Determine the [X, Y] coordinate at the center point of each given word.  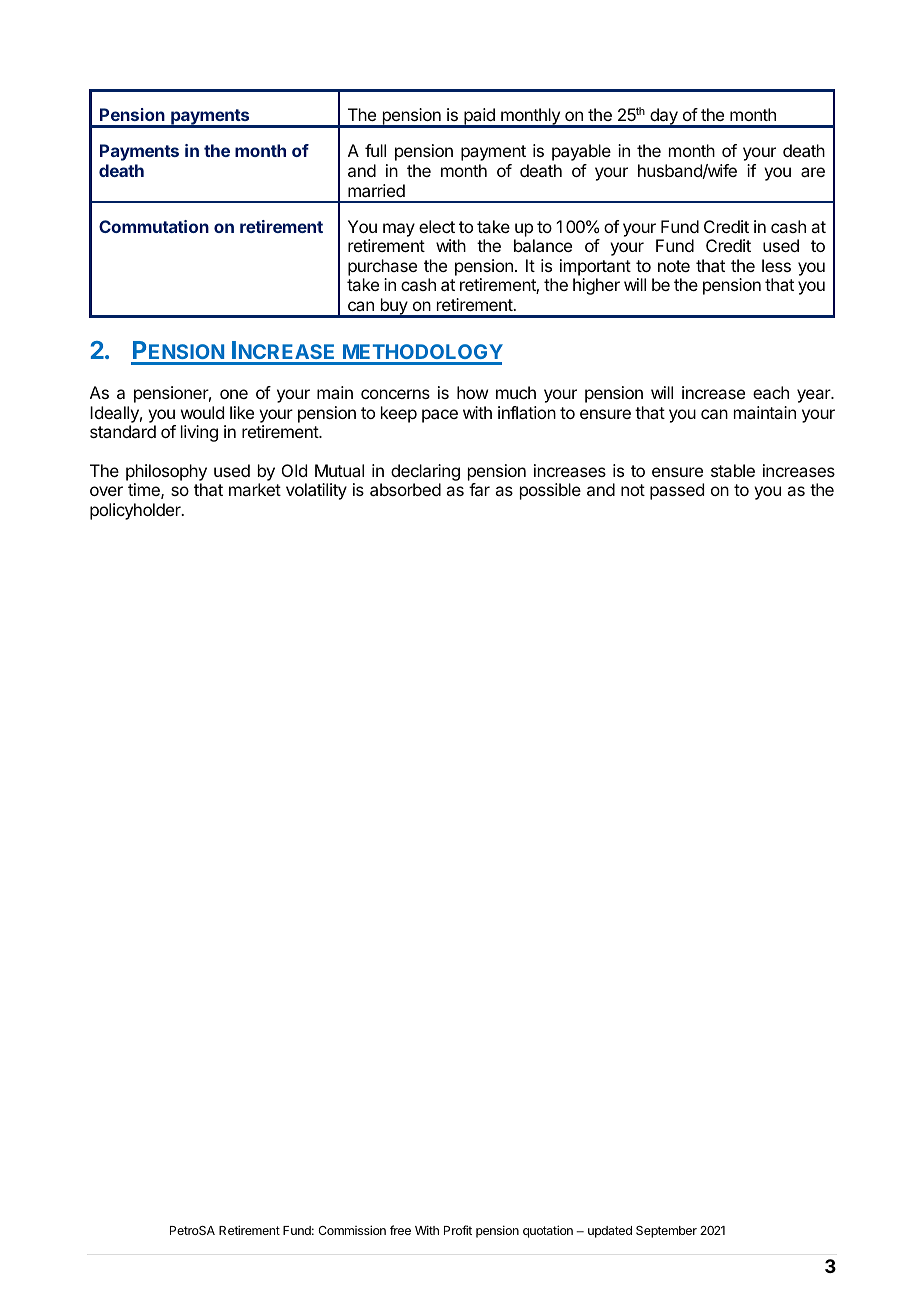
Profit [458, 1230]
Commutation [154, 226]
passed [677, 491]
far [479, 489]
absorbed [405, 489]
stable [733, 470]
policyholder [136, 511]
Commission [352, 1230]
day [664, 118]
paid [479, 118]
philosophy [166, 472]
